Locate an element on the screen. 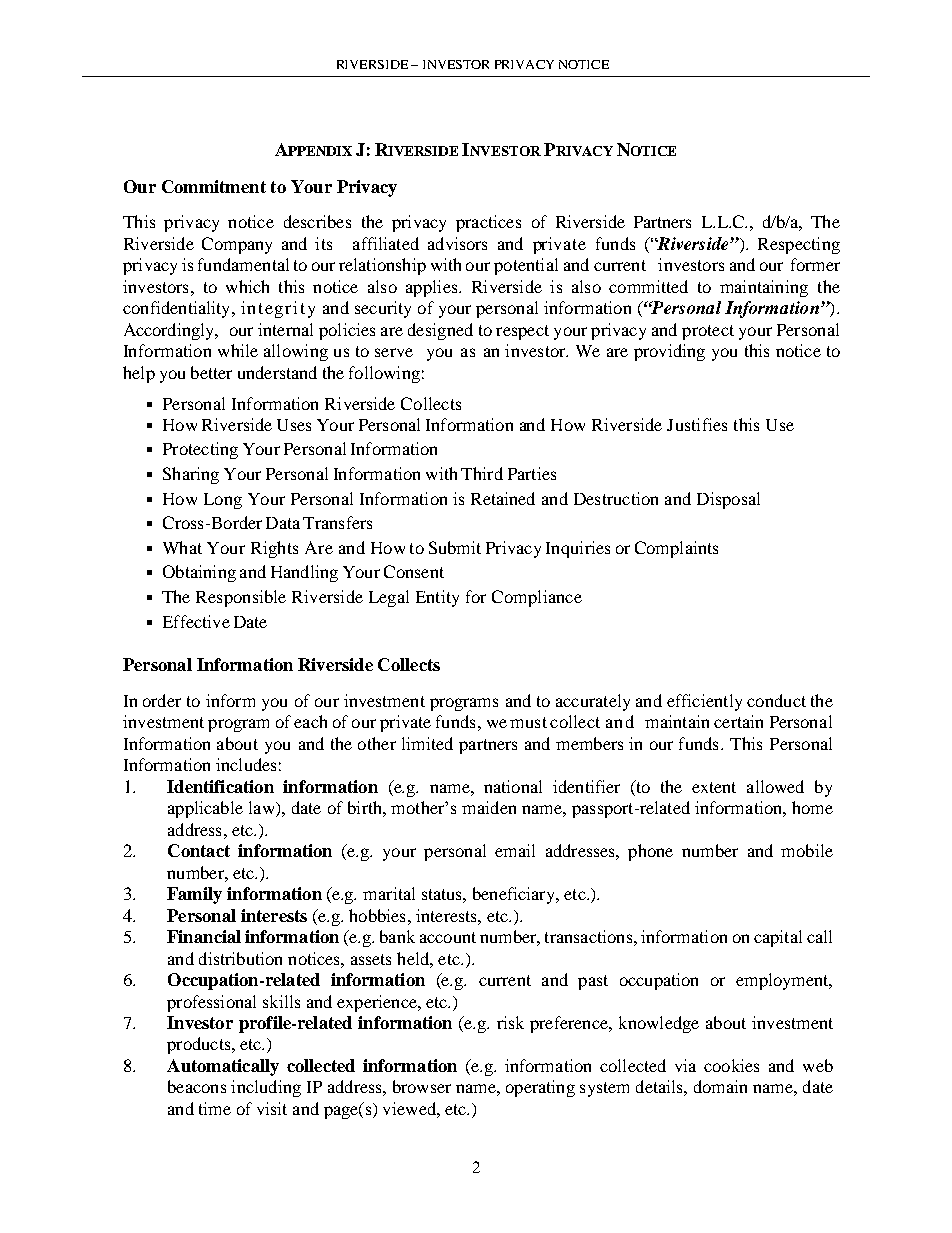 This screenshot has height=1233, width=952. practices is located at coordinates (488, 223).
